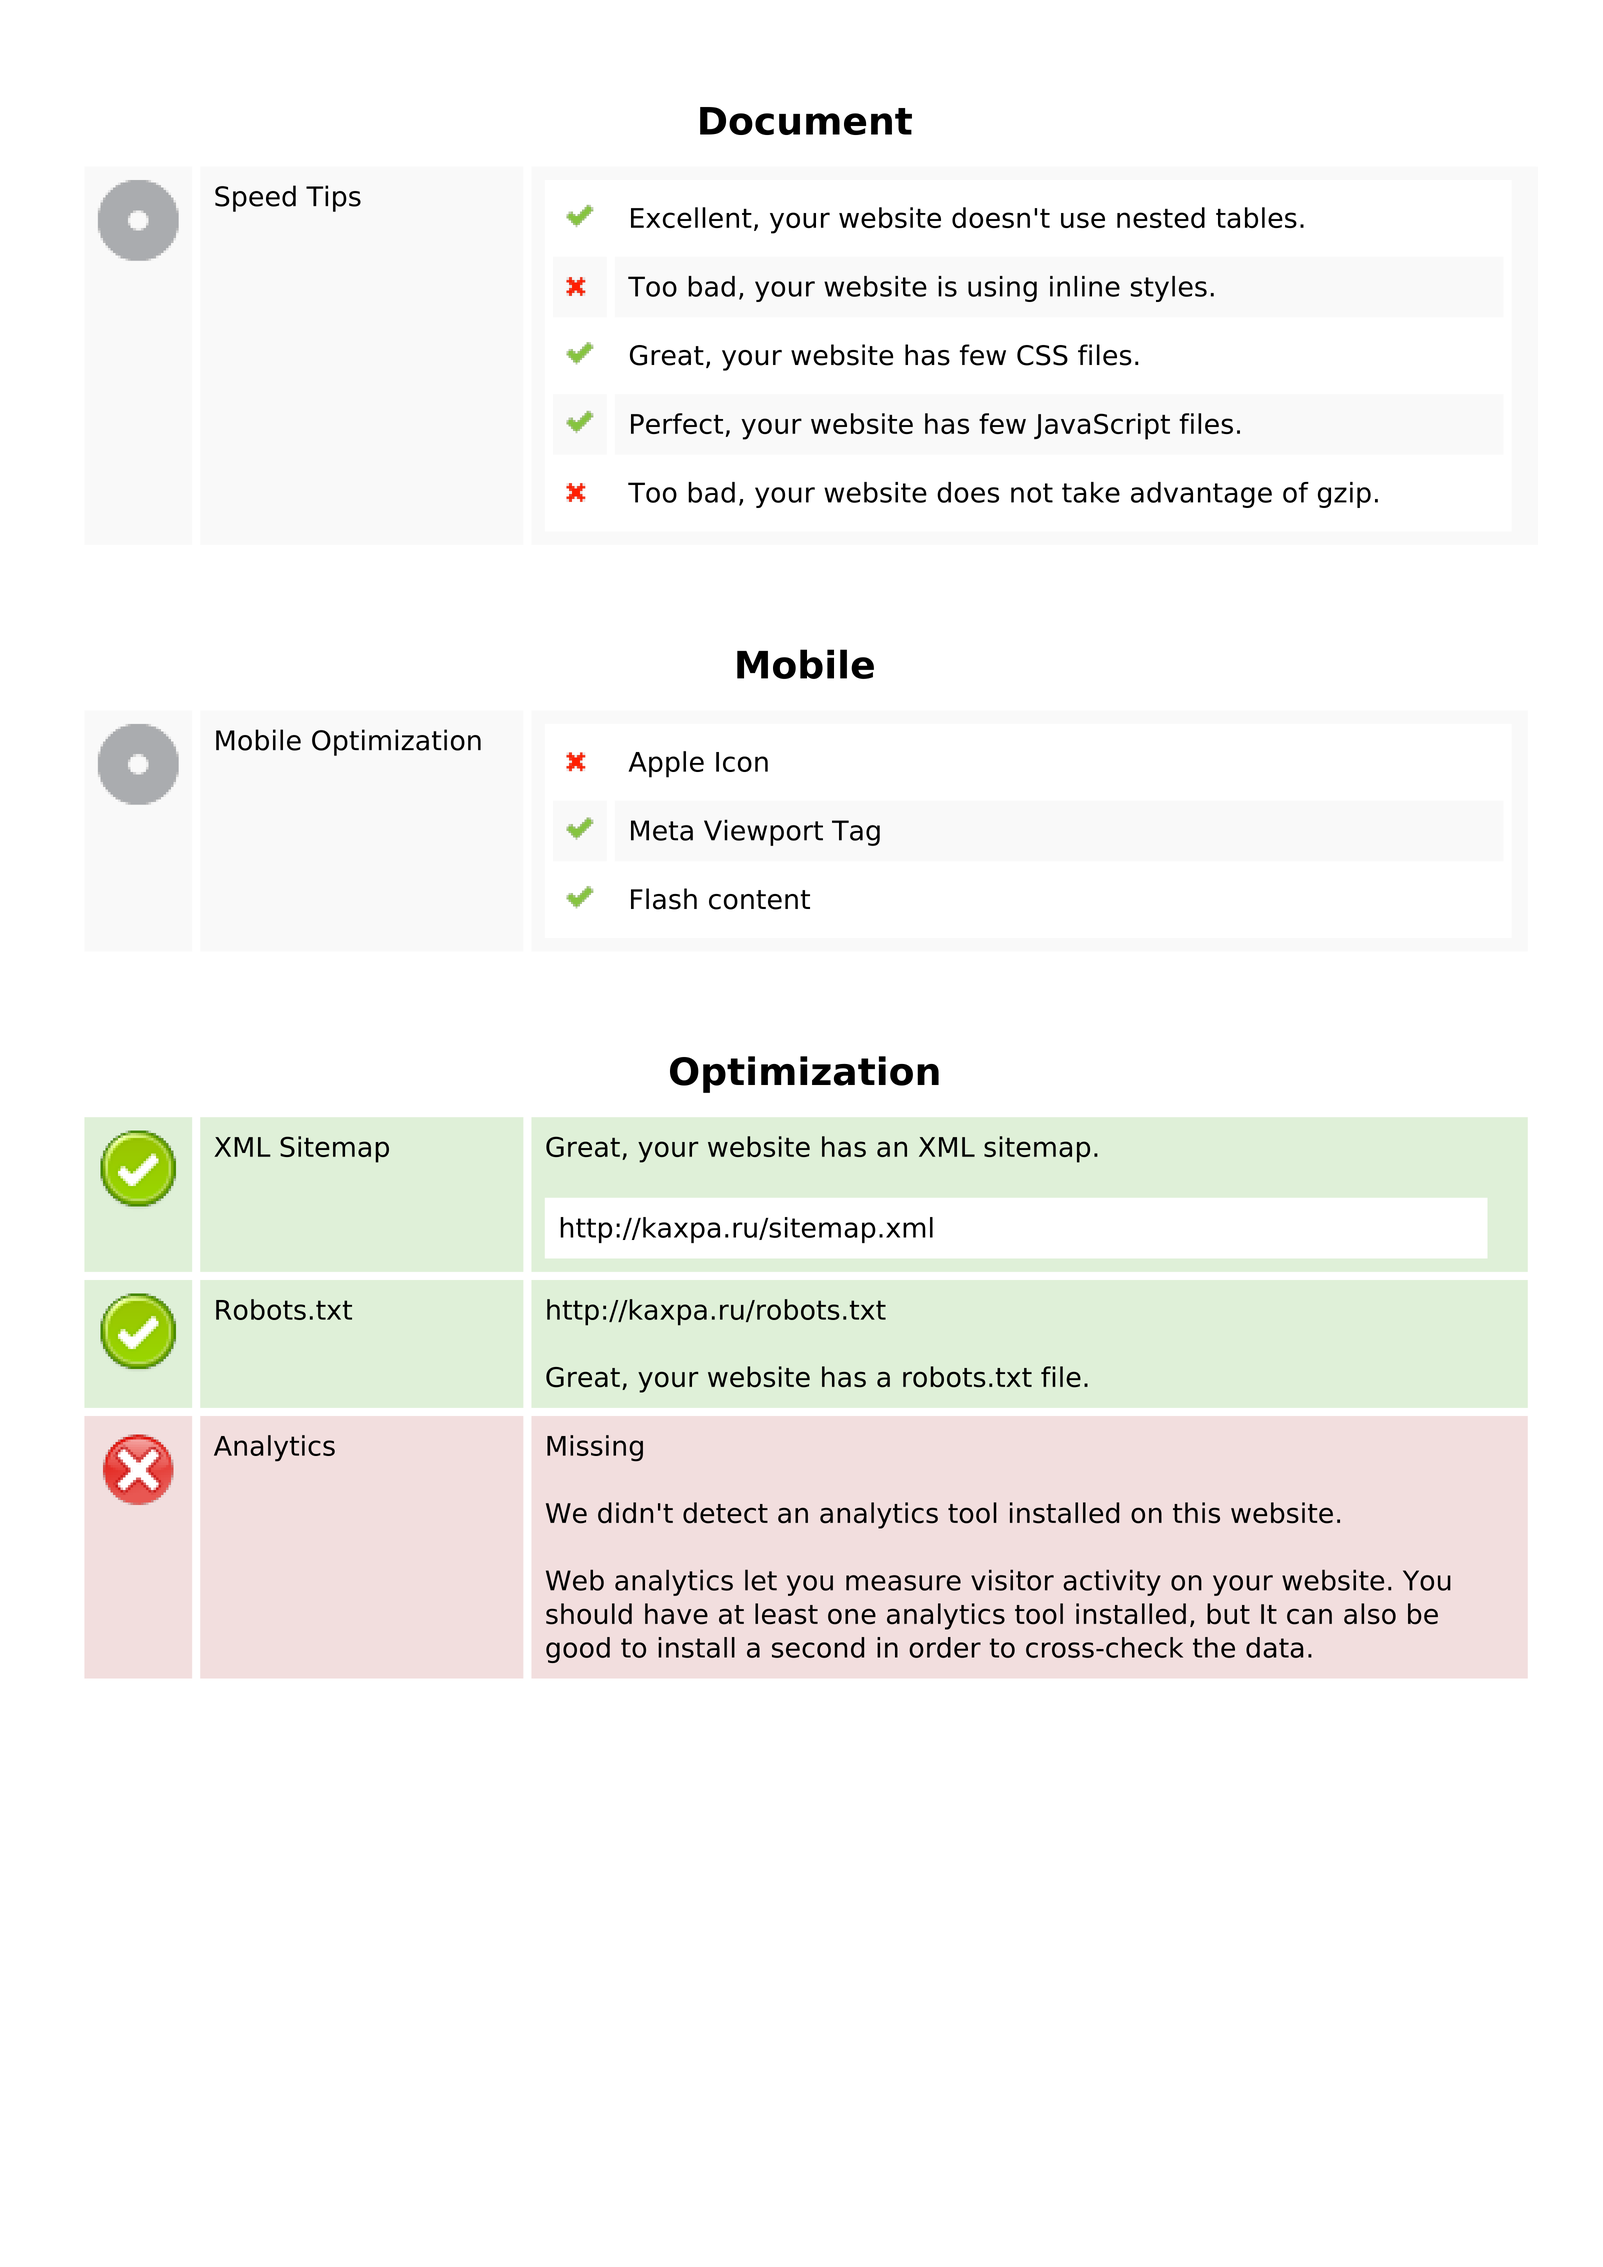 The image size is (1603, 2267). I want to click on Viewport, so click(763, 832).
